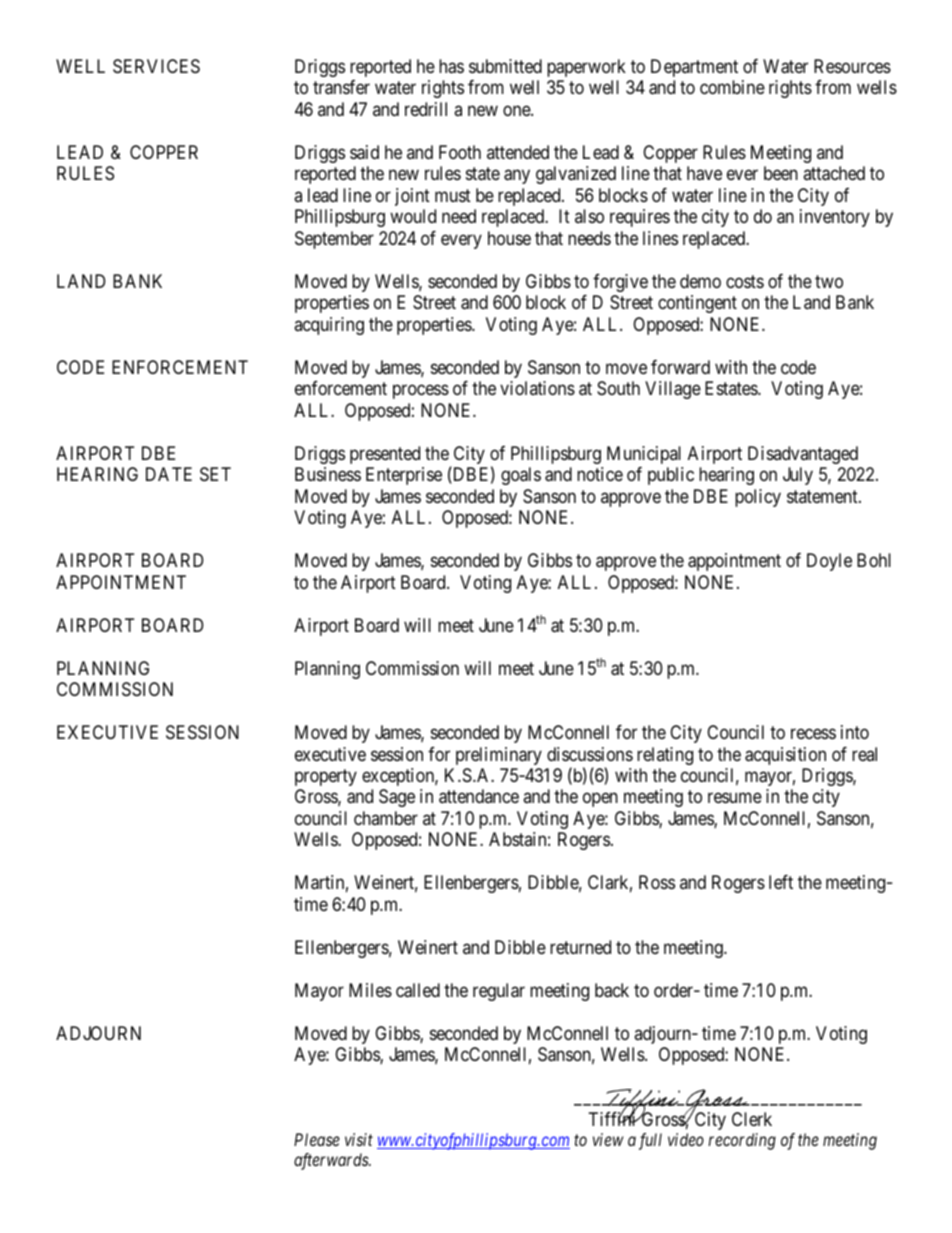  What do you see at coordinates (505, 66) in the document?
I see `submitted` at bounding box center [505, 66].
